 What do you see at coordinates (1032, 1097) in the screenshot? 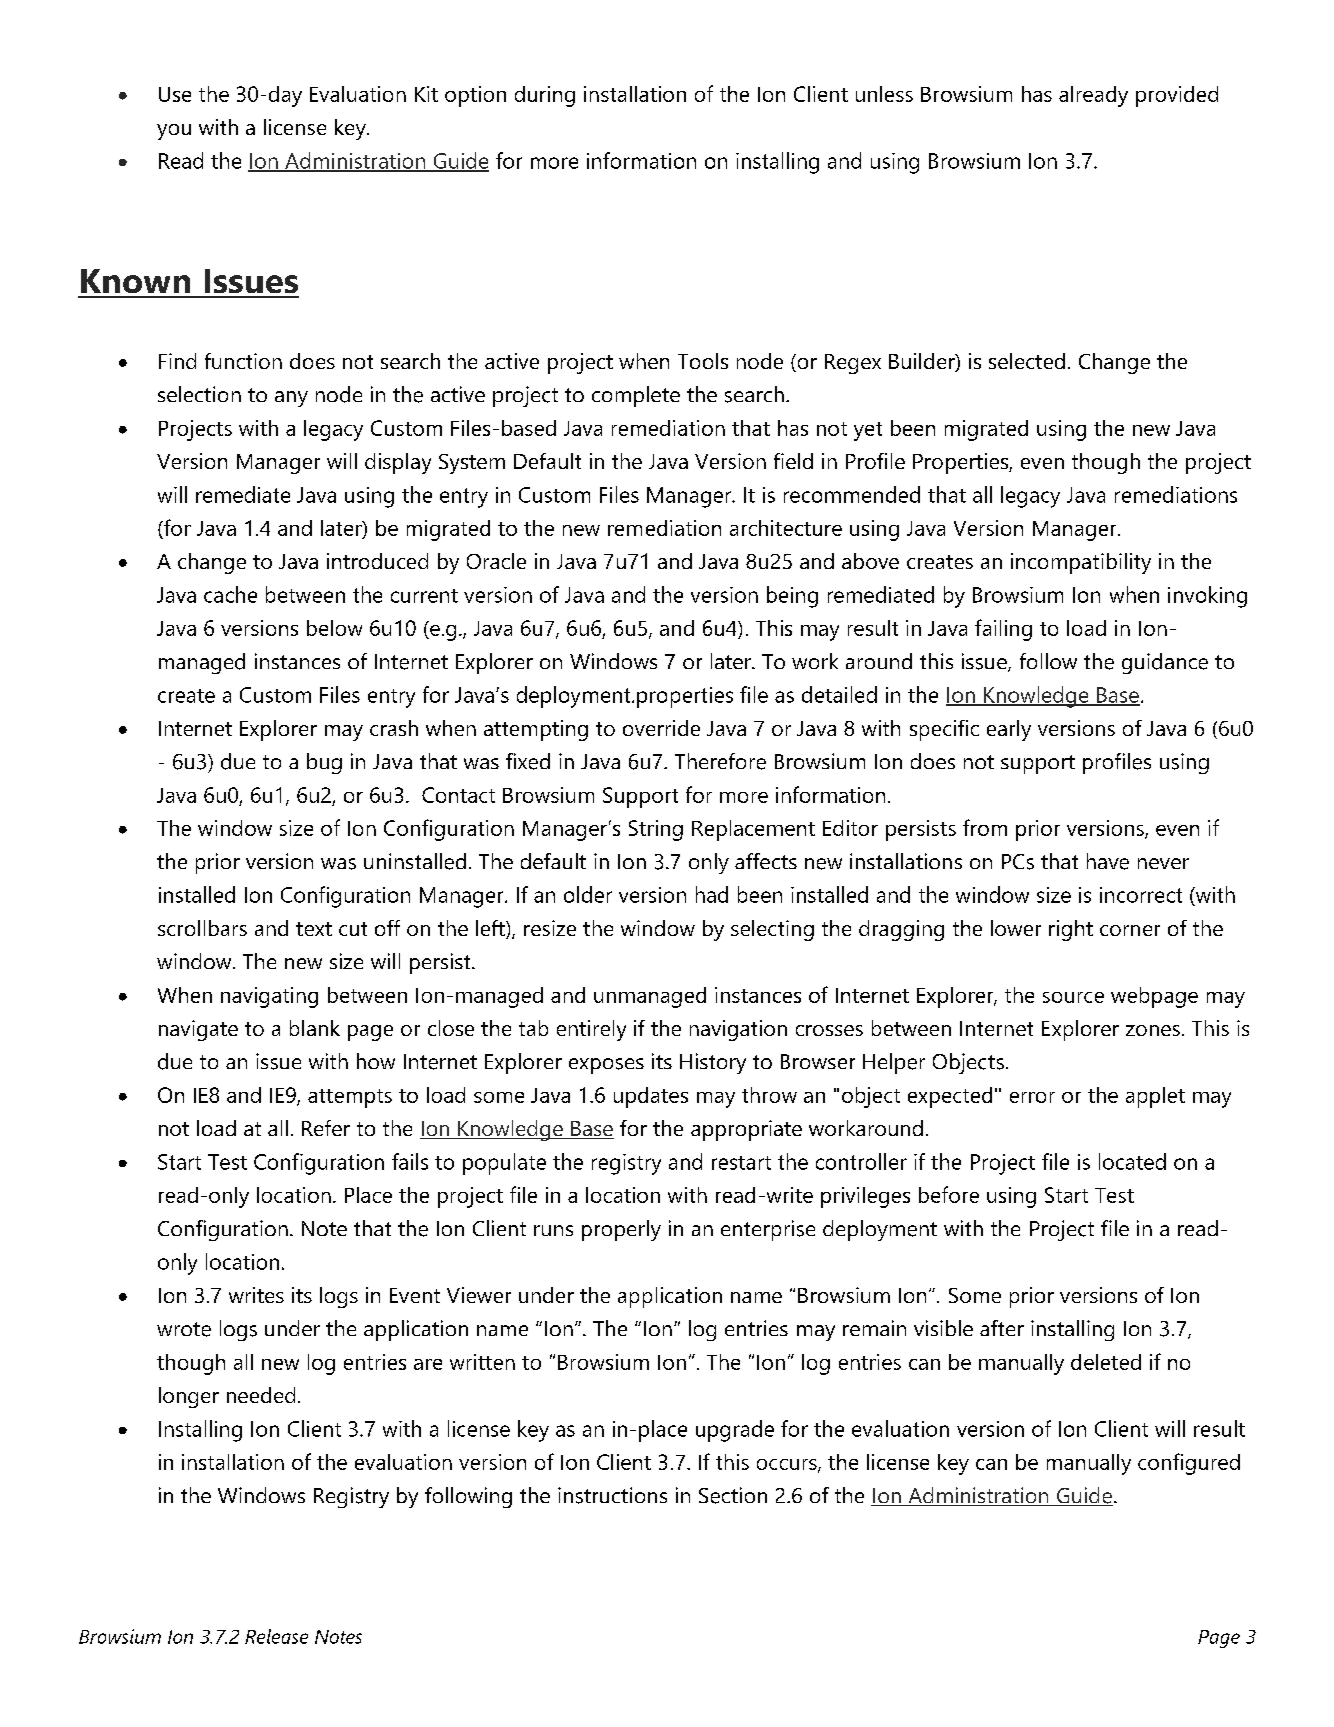
I see `error` at bounding box center [1032, 1097].
